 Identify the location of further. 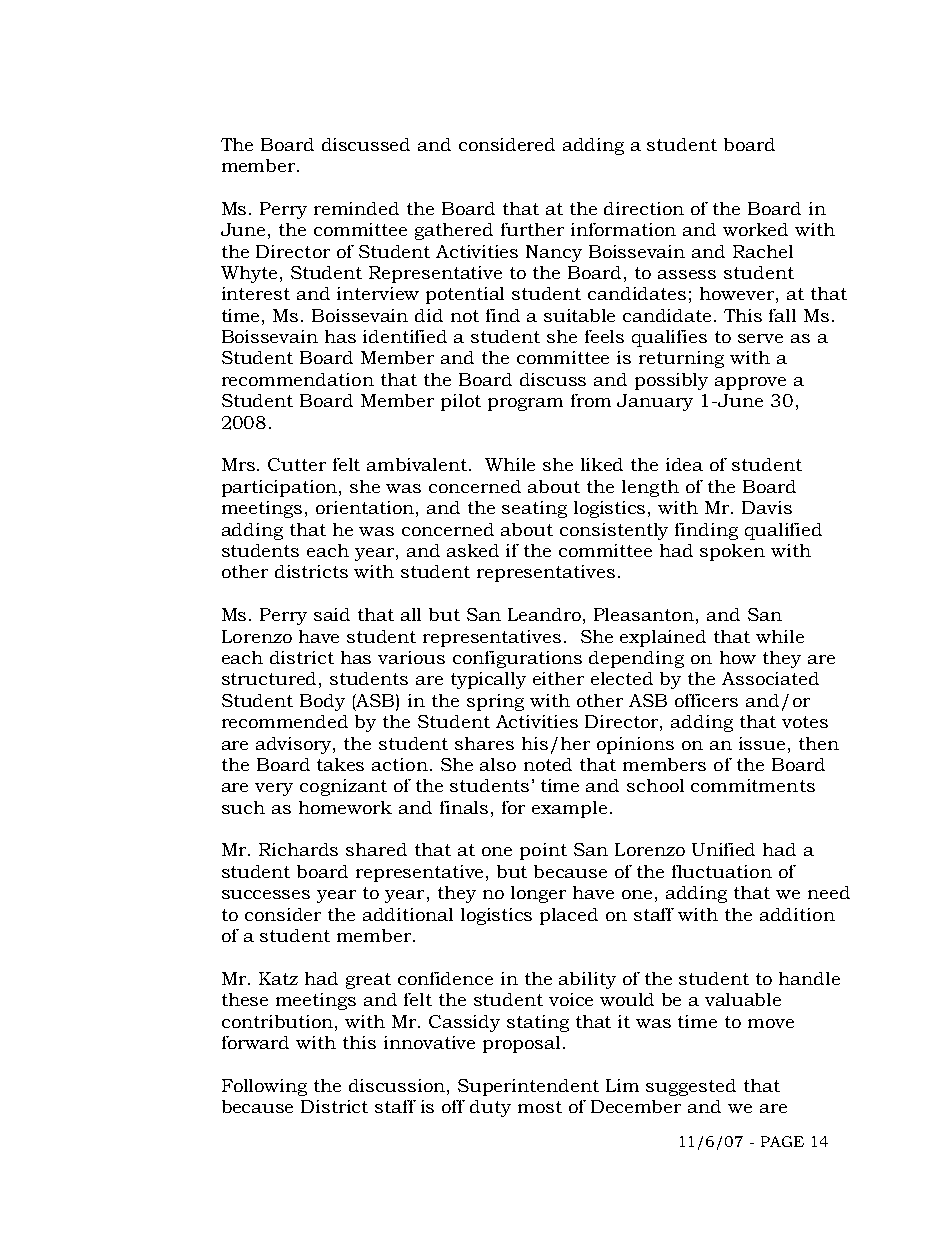
(532, 229).
